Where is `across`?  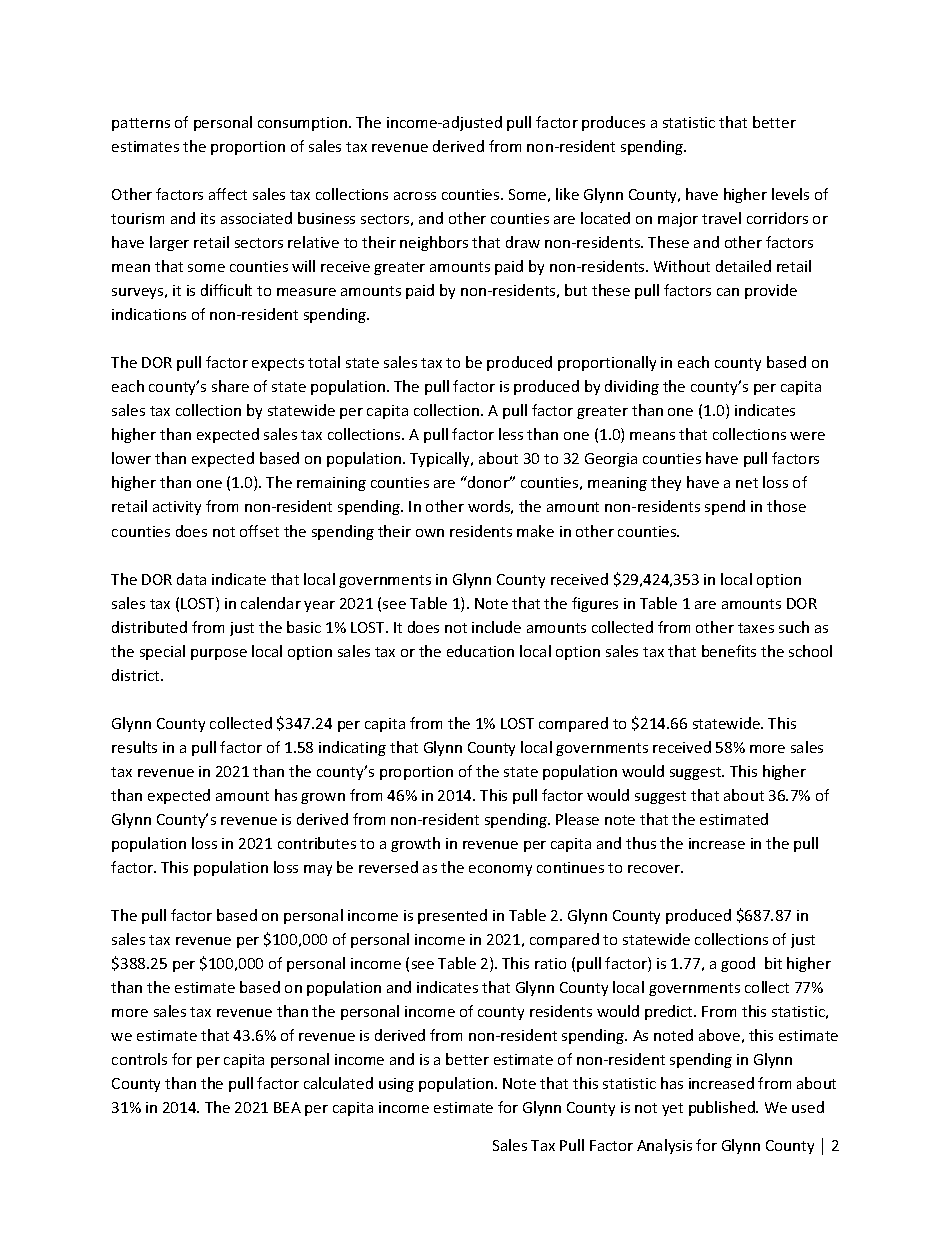 across is located at coordinates (415, 196).
